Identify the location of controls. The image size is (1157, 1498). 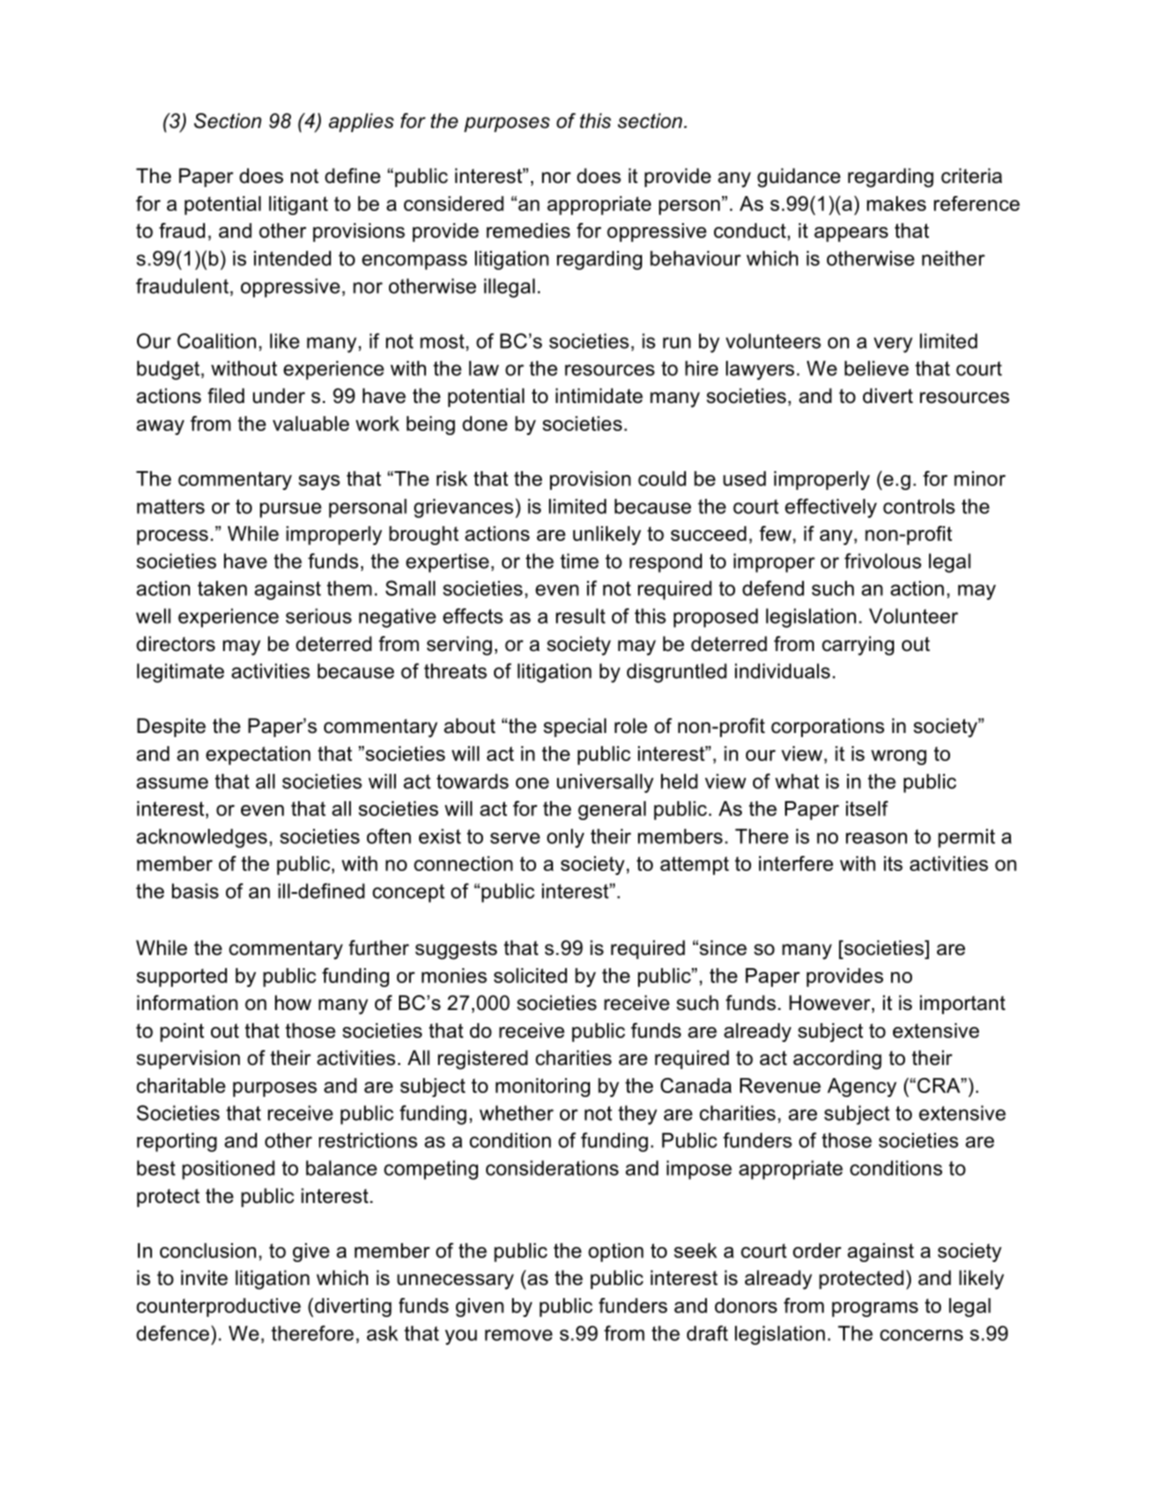
(919, 506).
